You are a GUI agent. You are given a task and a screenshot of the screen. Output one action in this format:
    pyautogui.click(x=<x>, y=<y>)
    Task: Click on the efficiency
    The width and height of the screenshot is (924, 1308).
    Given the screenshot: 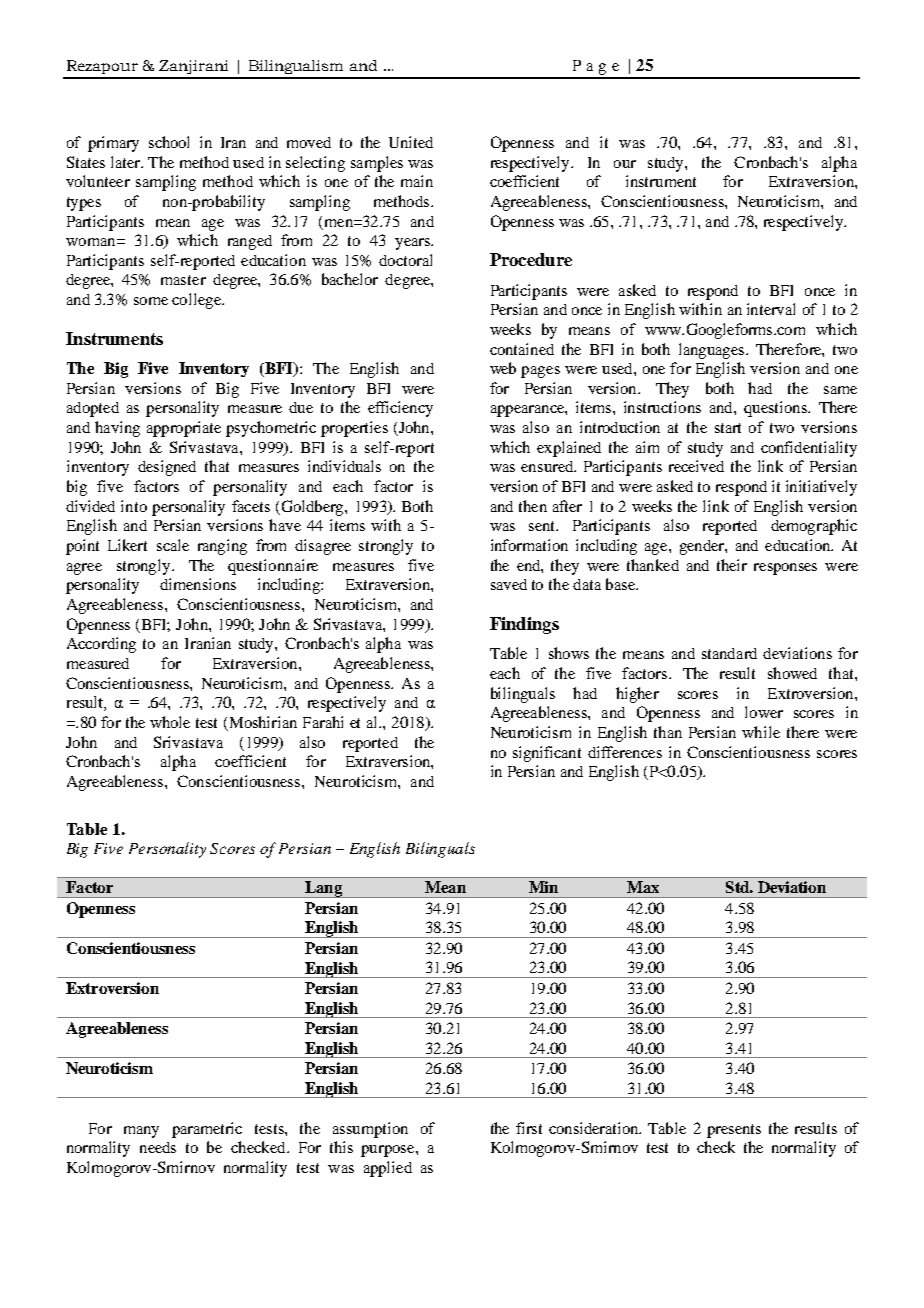 What is the action you would take?
    pyautogui.click(x=400, y=409)
